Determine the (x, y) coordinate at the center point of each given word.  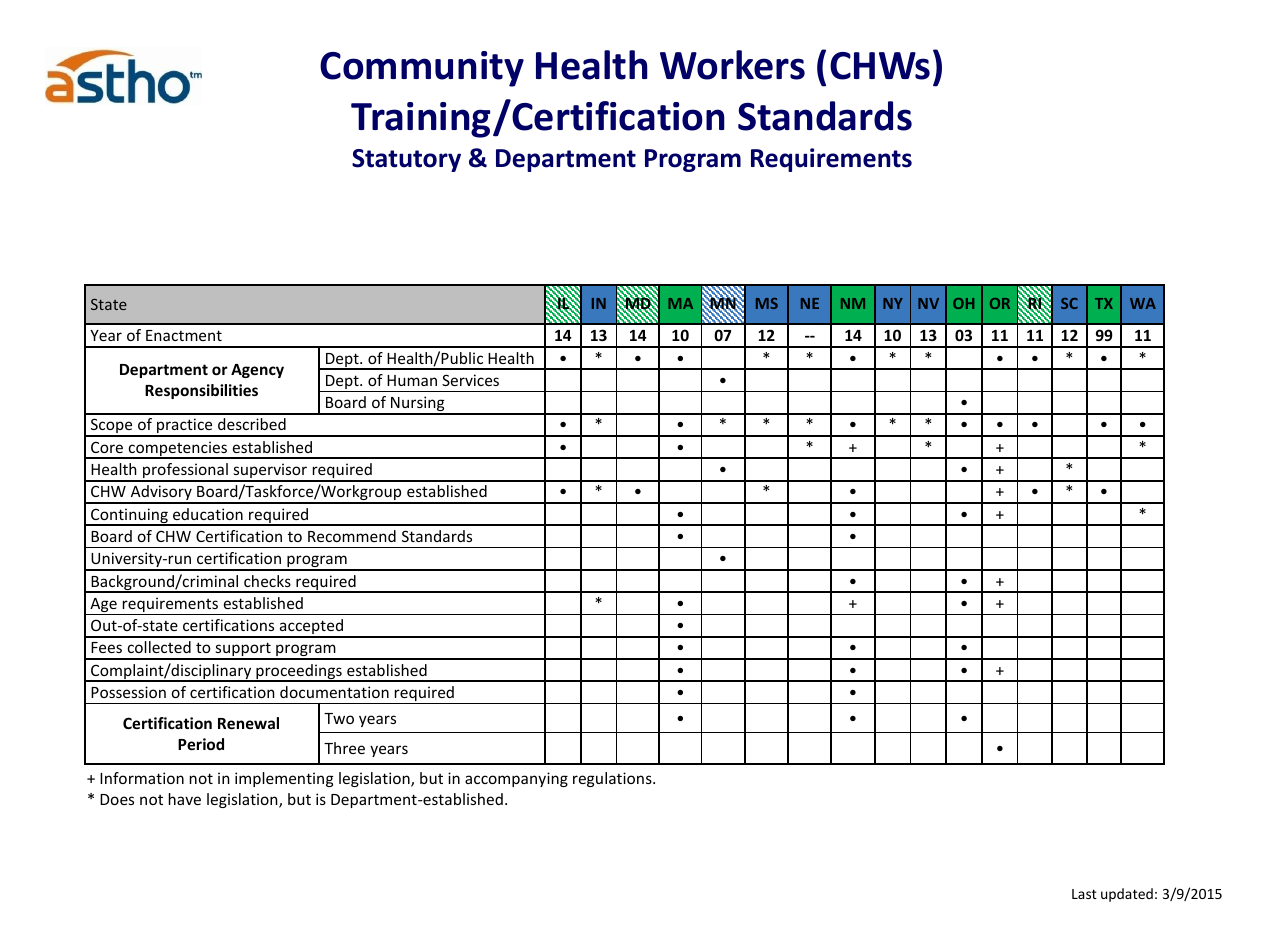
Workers (732, 65)
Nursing (418, 405)
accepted (311, 628)
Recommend (352, 536)
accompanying (516, 779)
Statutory (406, 160)
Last (1084, 894)
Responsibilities (201, 391)
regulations (613, 779)
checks (267, 581)
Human (412, 380)
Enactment (184, 335)
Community (422, 69)
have (185, 799)
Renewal (248, 723)
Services (470, 380)
